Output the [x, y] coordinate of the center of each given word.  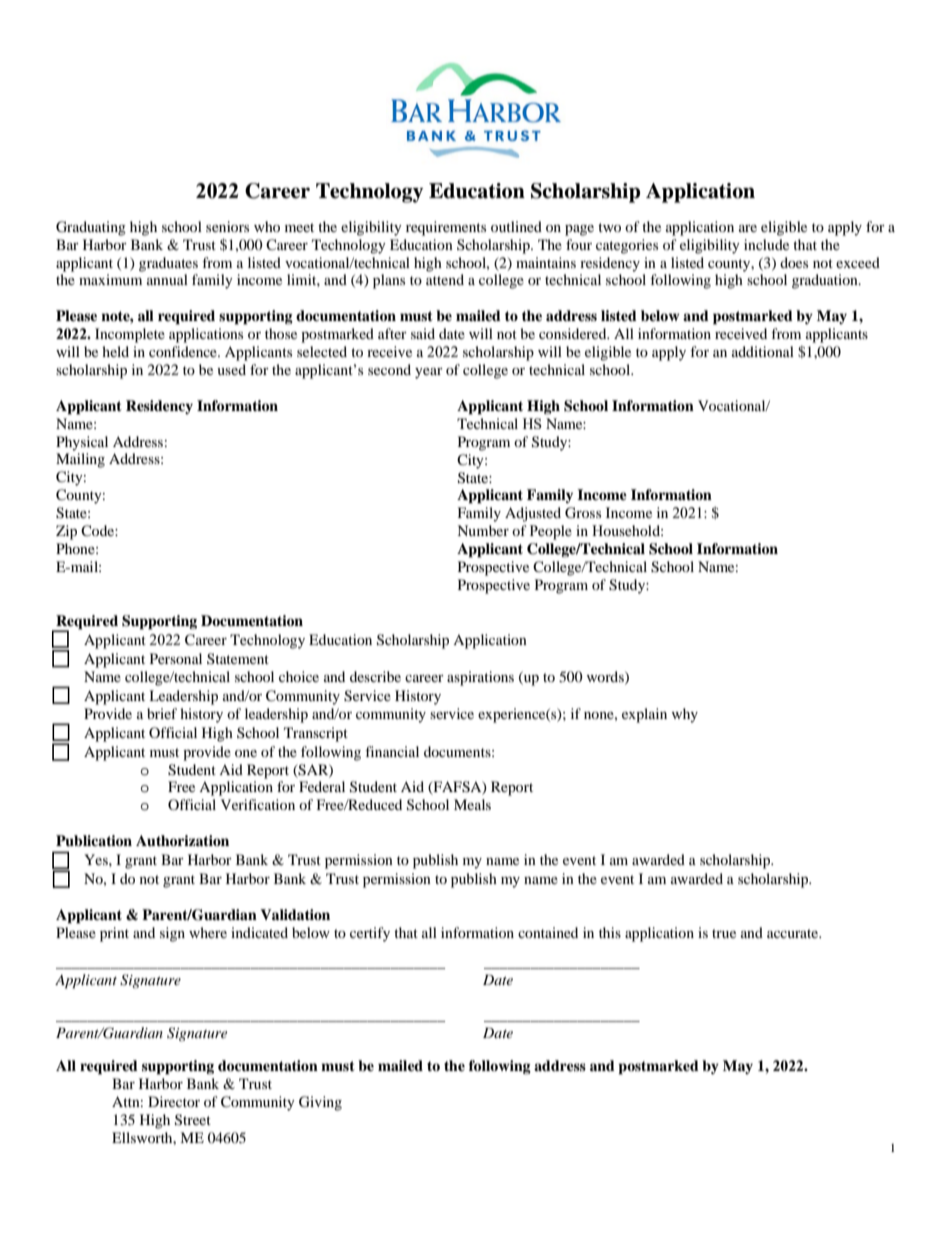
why [685, 715]
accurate [794, 933]
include [766, 244]
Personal [176, 658]
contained [548, 932]
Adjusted [533, 514]
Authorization [182, 840]
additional [763, 351]
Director [174, 1101]
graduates [168, 264]
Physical [82, 443]
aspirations [480, 678]
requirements [446, 228]
